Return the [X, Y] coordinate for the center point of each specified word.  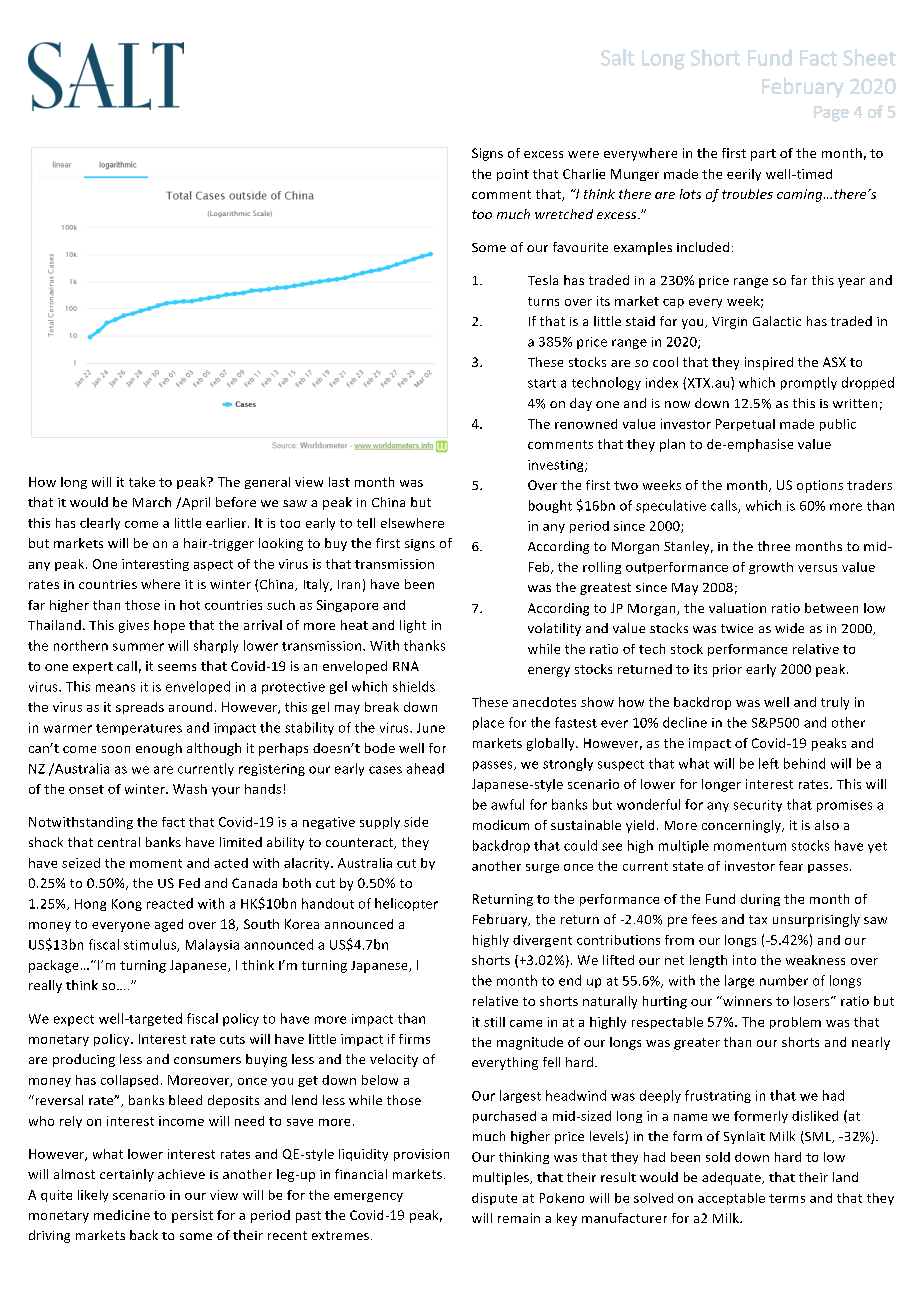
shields [414, 686]
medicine [122, 1215]
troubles [747, 194]
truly [835, 703]
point [513, 175]
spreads [140, 708]
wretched [564, 214]
